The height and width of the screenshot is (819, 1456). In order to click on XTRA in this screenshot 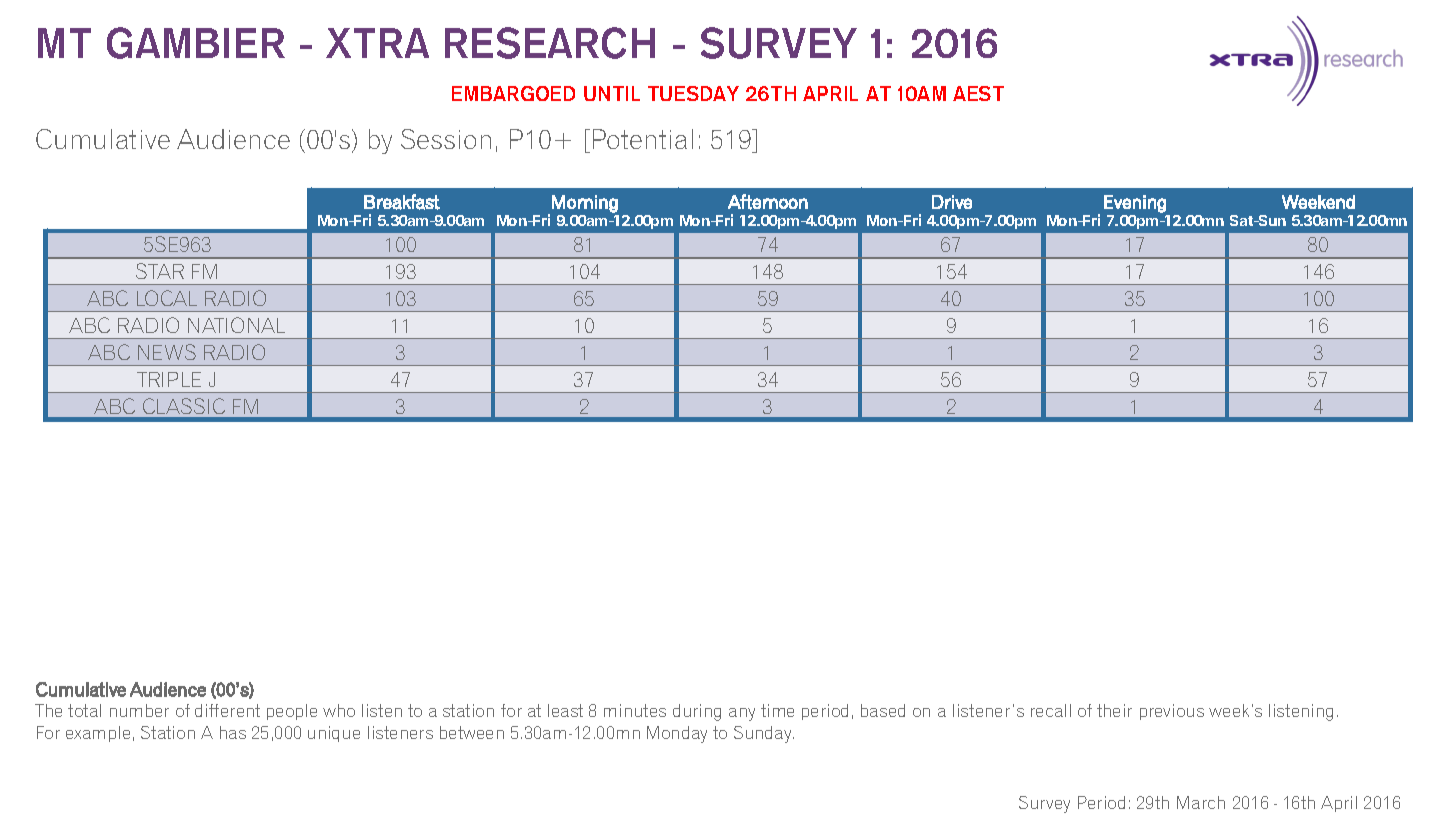, I will do `click(377, 43)`.
